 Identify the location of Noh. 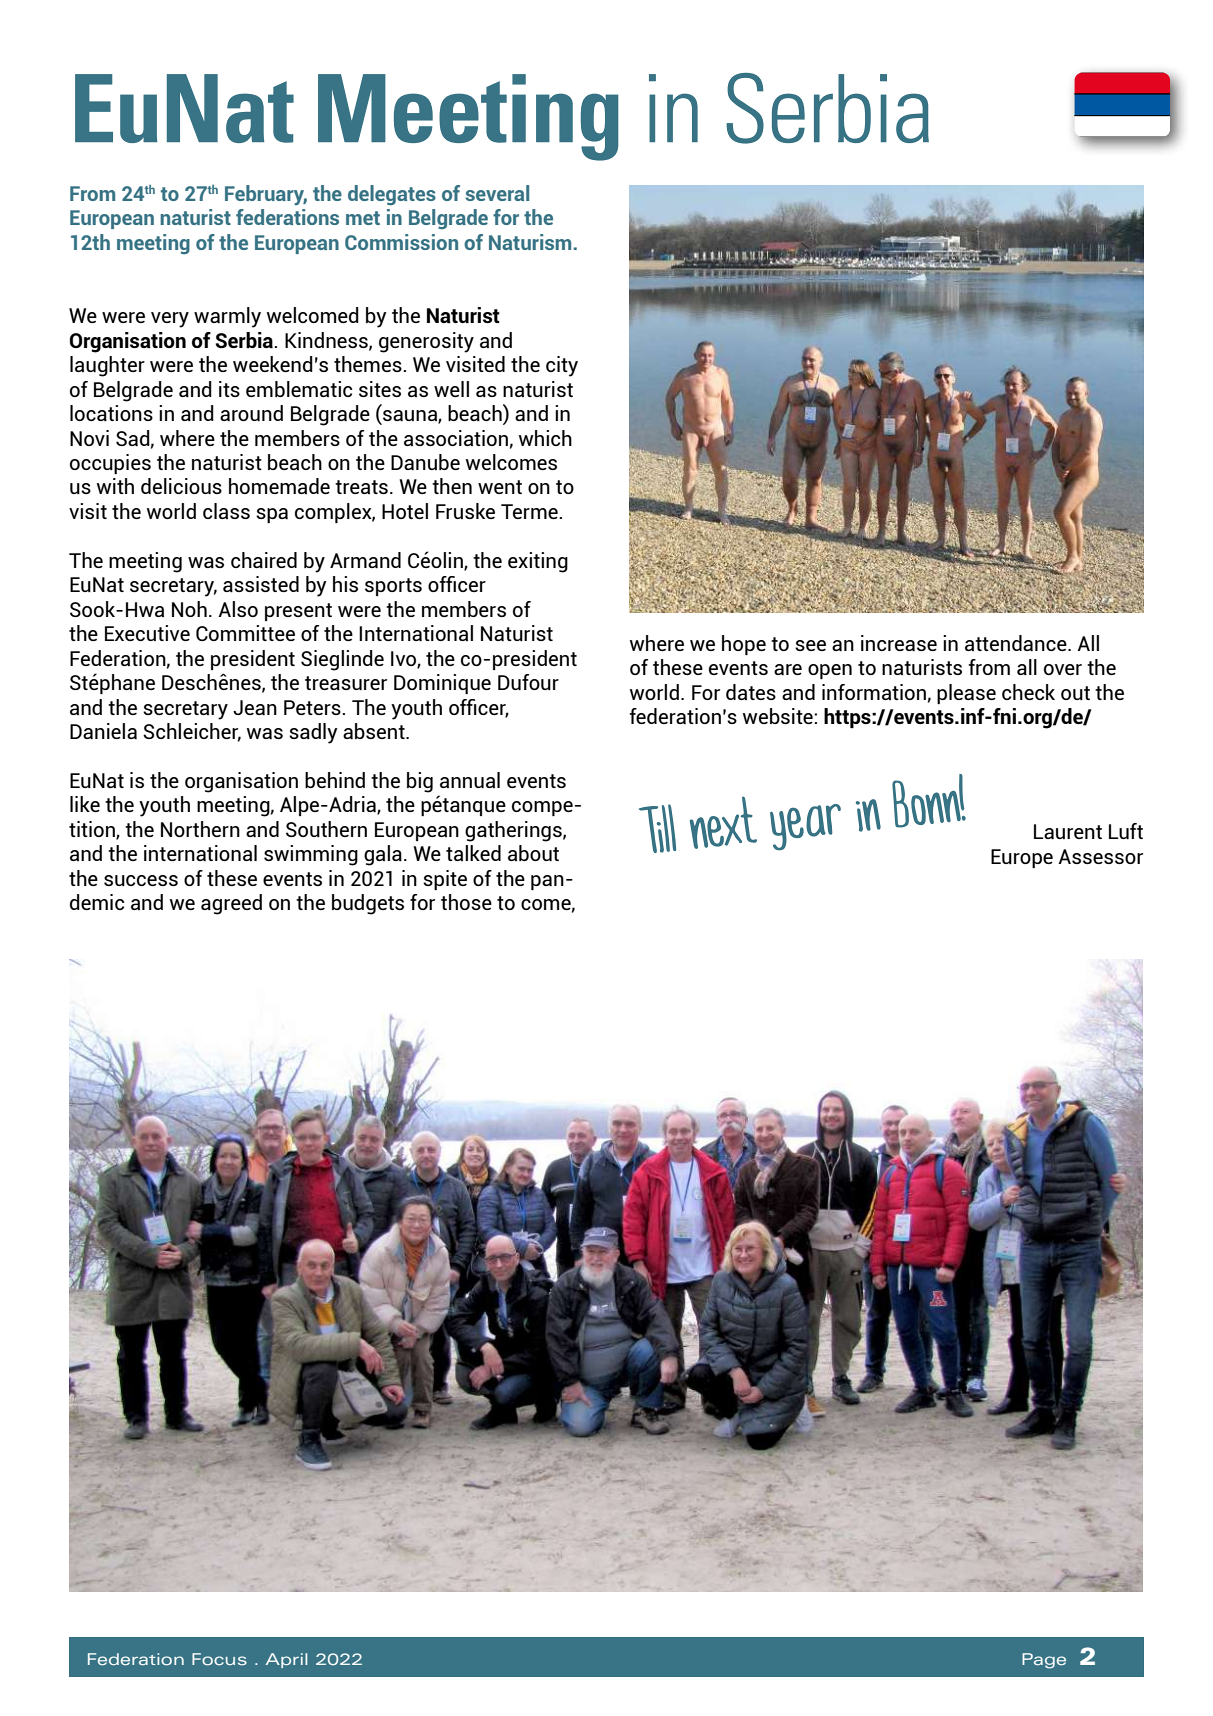
(189, 609).
